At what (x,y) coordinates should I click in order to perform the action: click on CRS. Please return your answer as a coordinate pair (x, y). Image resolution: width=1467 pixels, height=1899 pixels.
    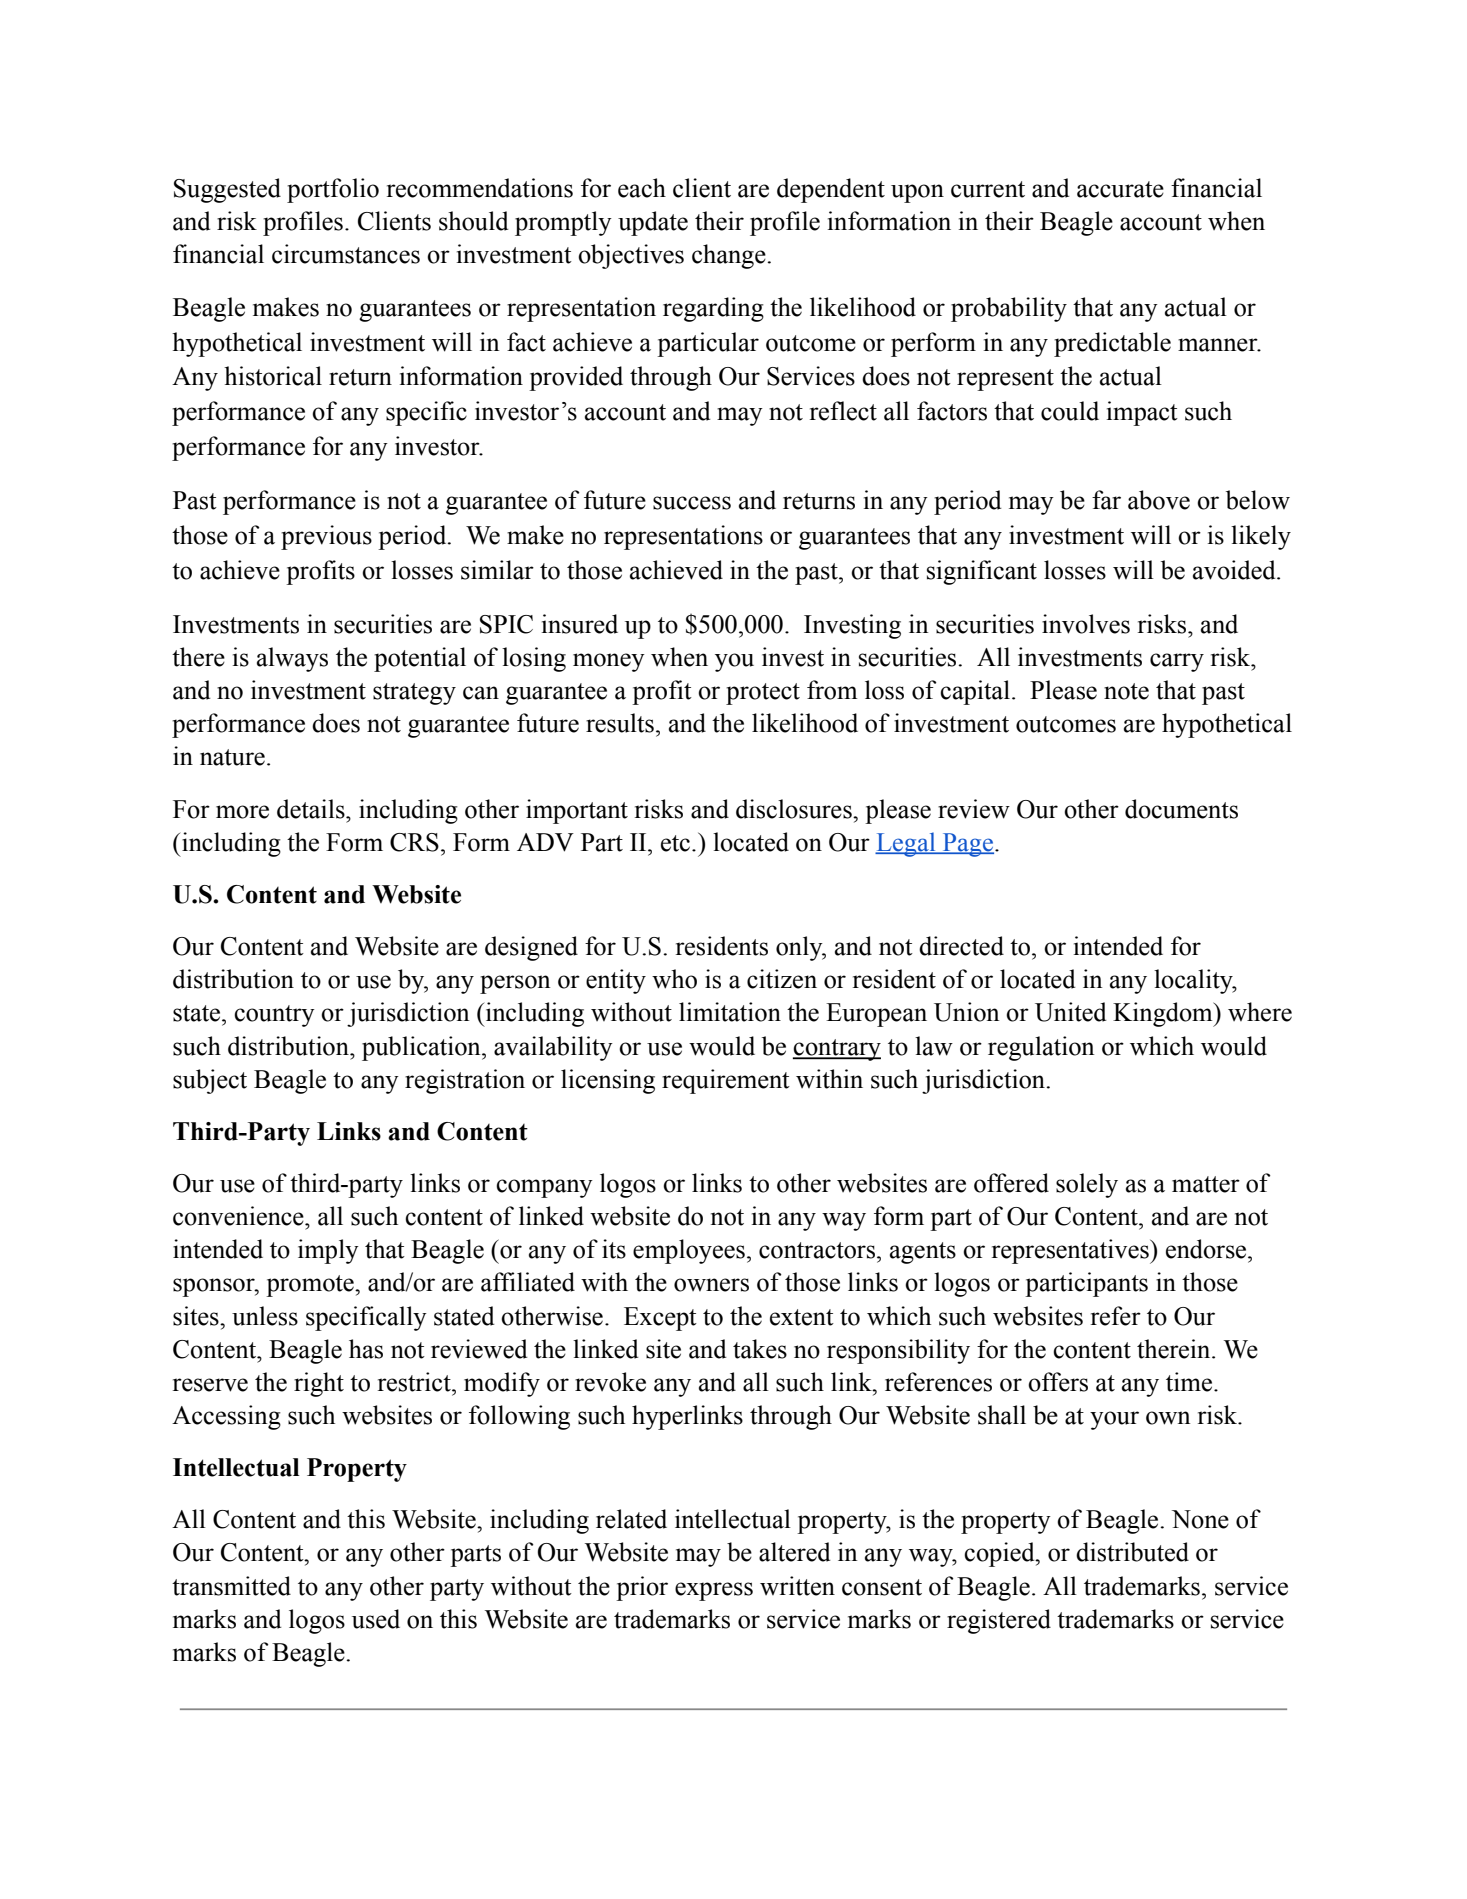
    Looking at the image, I should click on (414, 842).
